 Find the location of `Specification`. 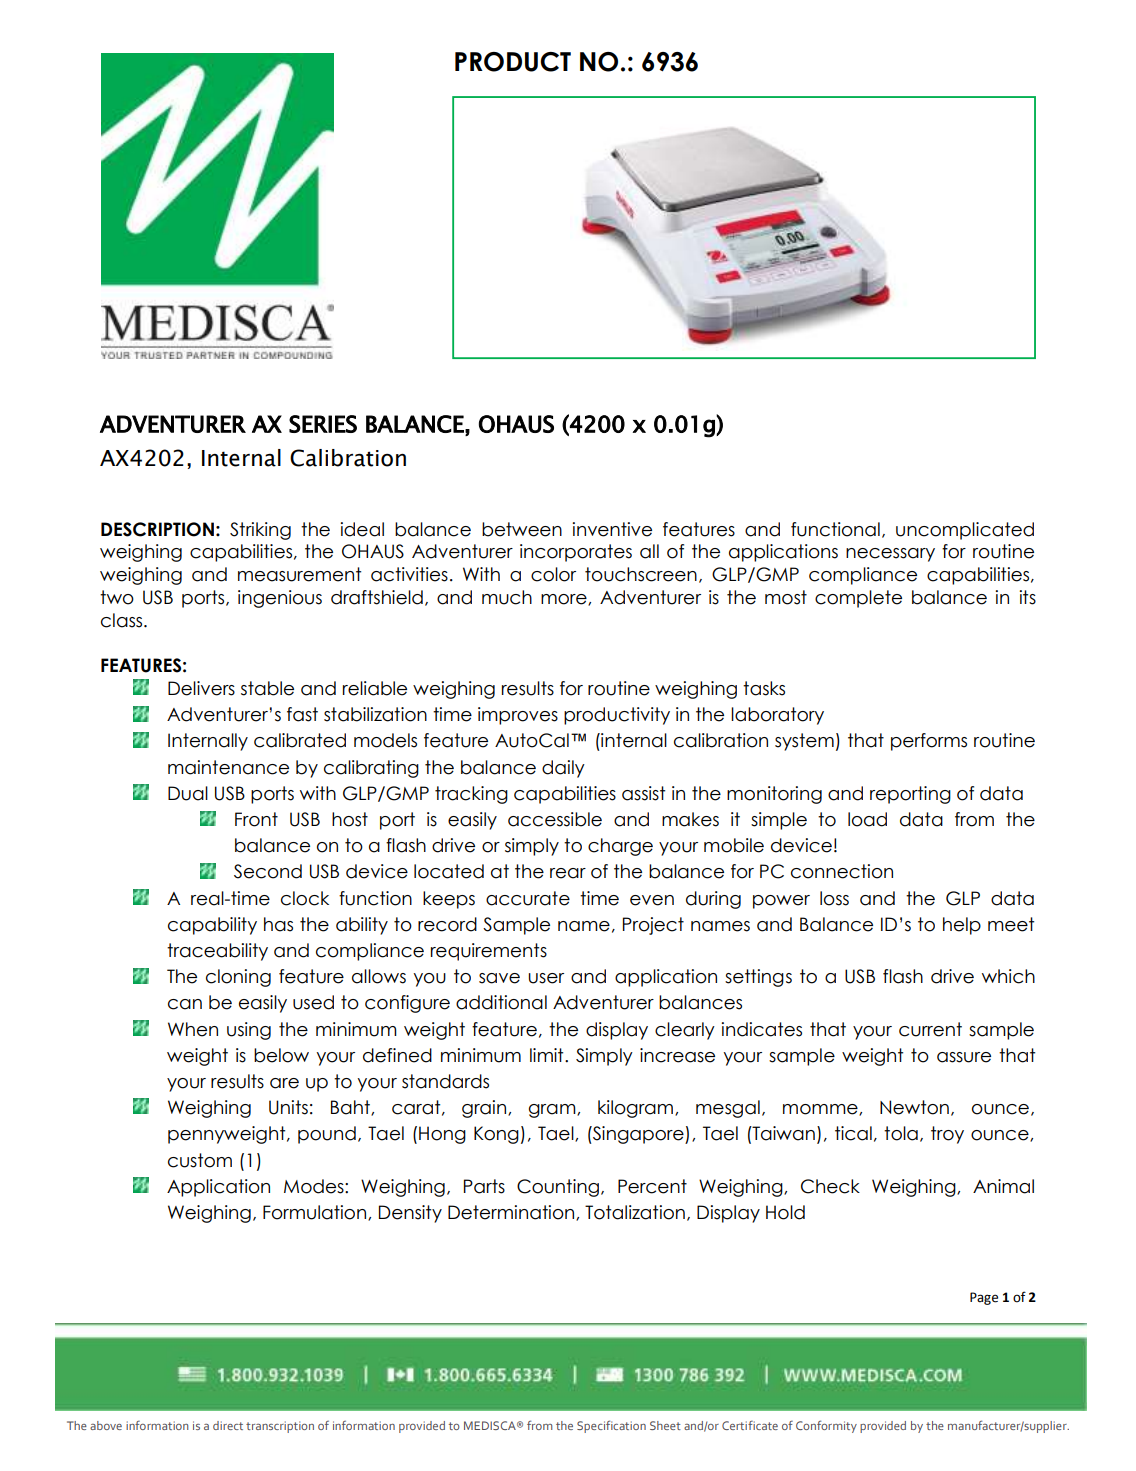

Specification is located at coordinates (611, 1426).
